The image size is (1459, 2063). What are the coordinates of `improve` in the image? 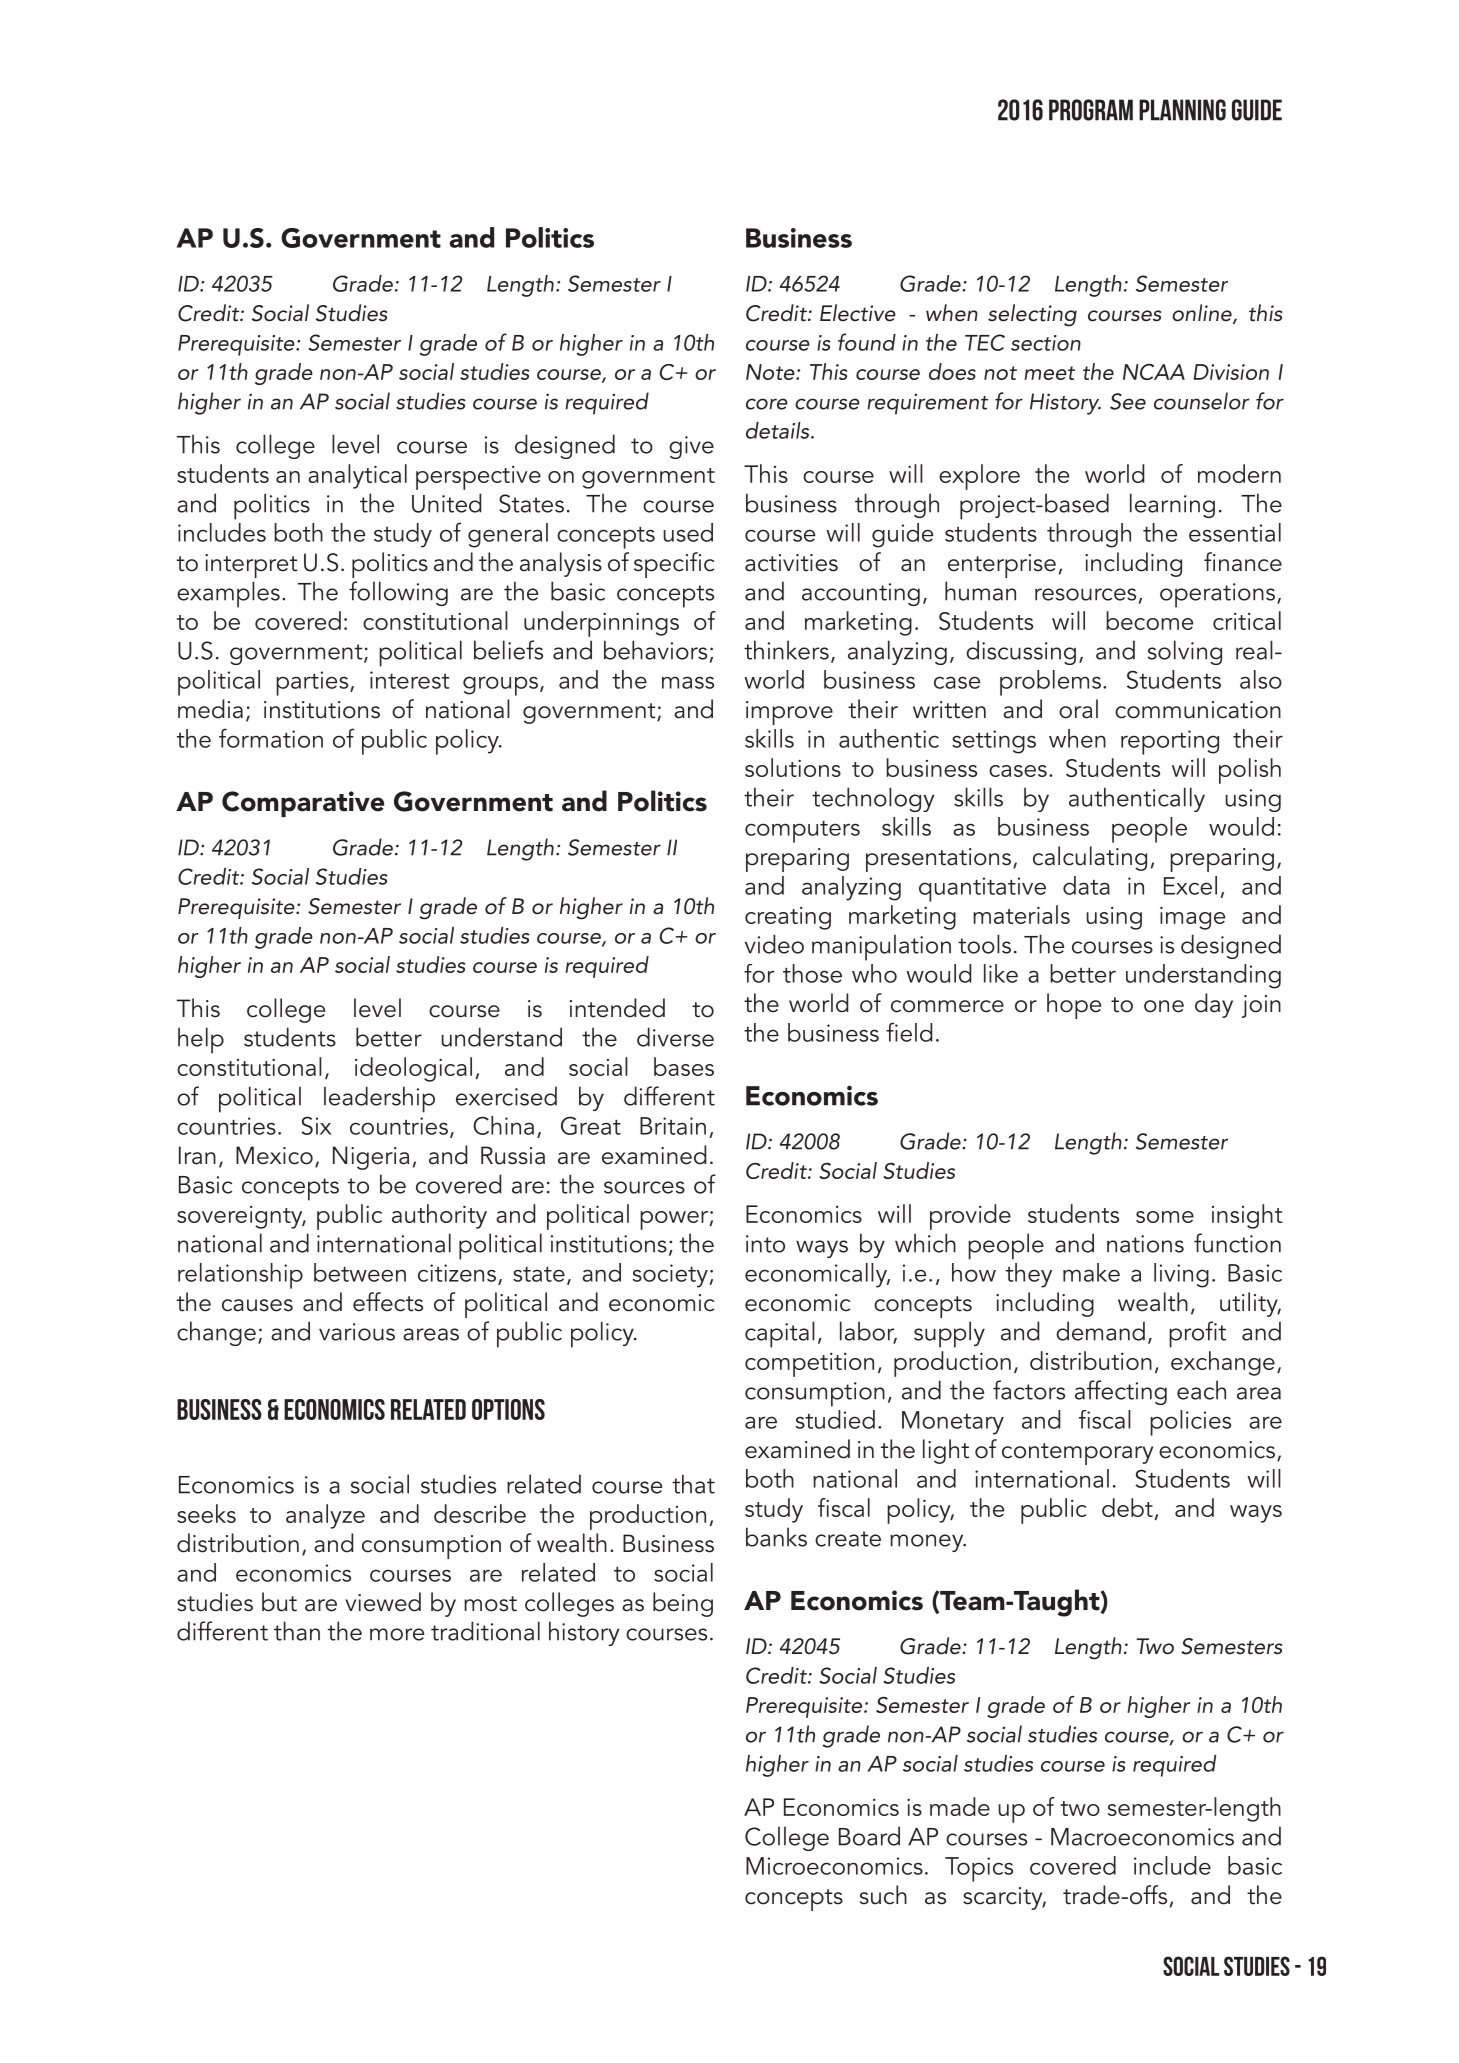 It's located at (789, 713).
